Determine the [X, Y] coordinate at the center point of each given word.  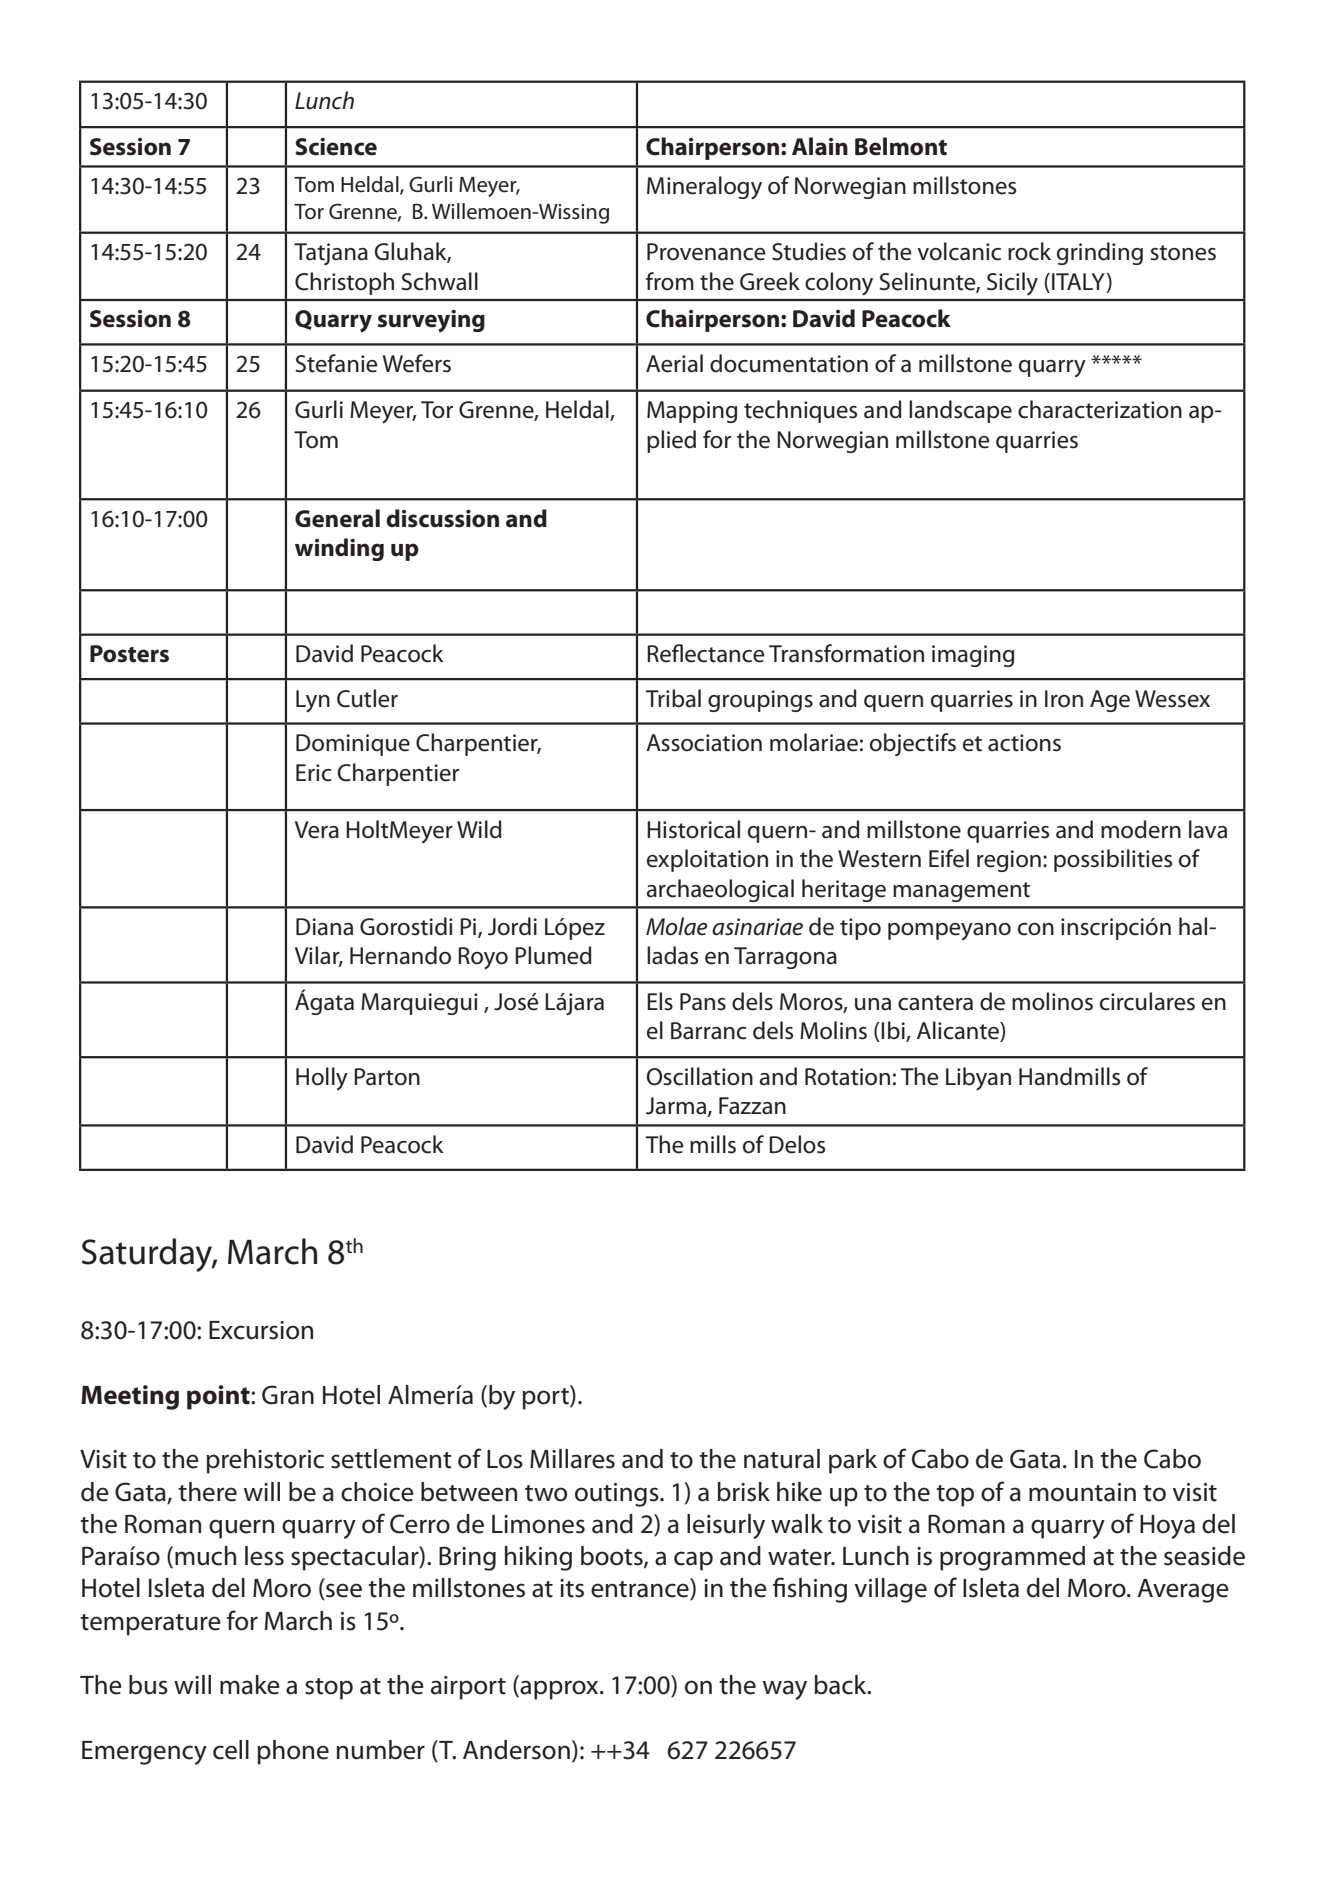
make [250, 1685]
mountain [1082, 1492]
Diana [324, 927]
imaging [973, 656]
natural [782, 1459]
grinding [1100, 253]
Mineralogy [704, 188]
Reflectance [706, 653]
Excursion [261, 1330]
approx [559, 1690]
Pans [703, 1002]
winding [339, 549]
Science [336, 146]
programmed [1012, 1558]
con [1036, 929]
